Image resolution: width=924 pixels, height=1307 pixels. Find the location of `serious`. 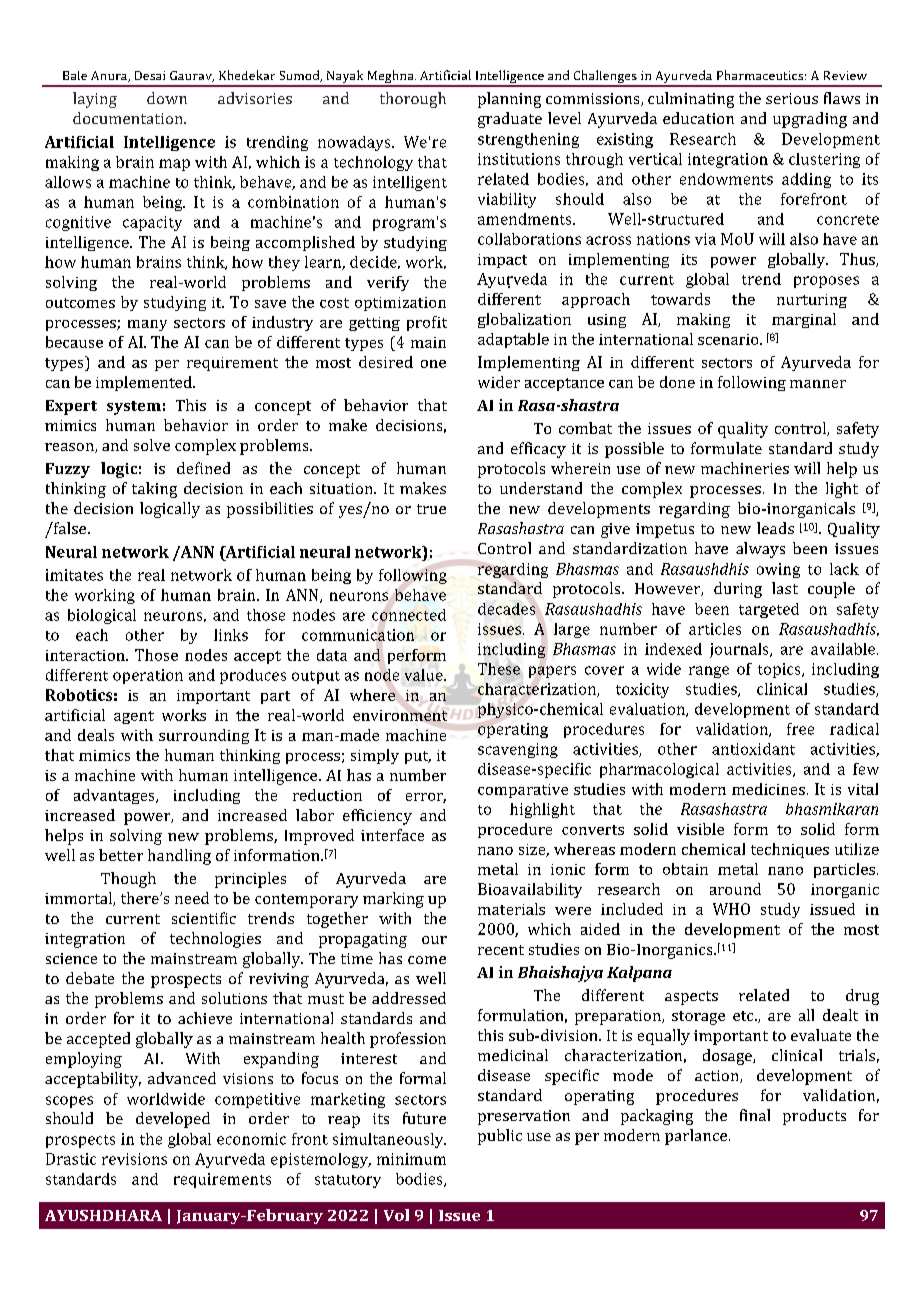

serious is located at coordinates (792, 98).
